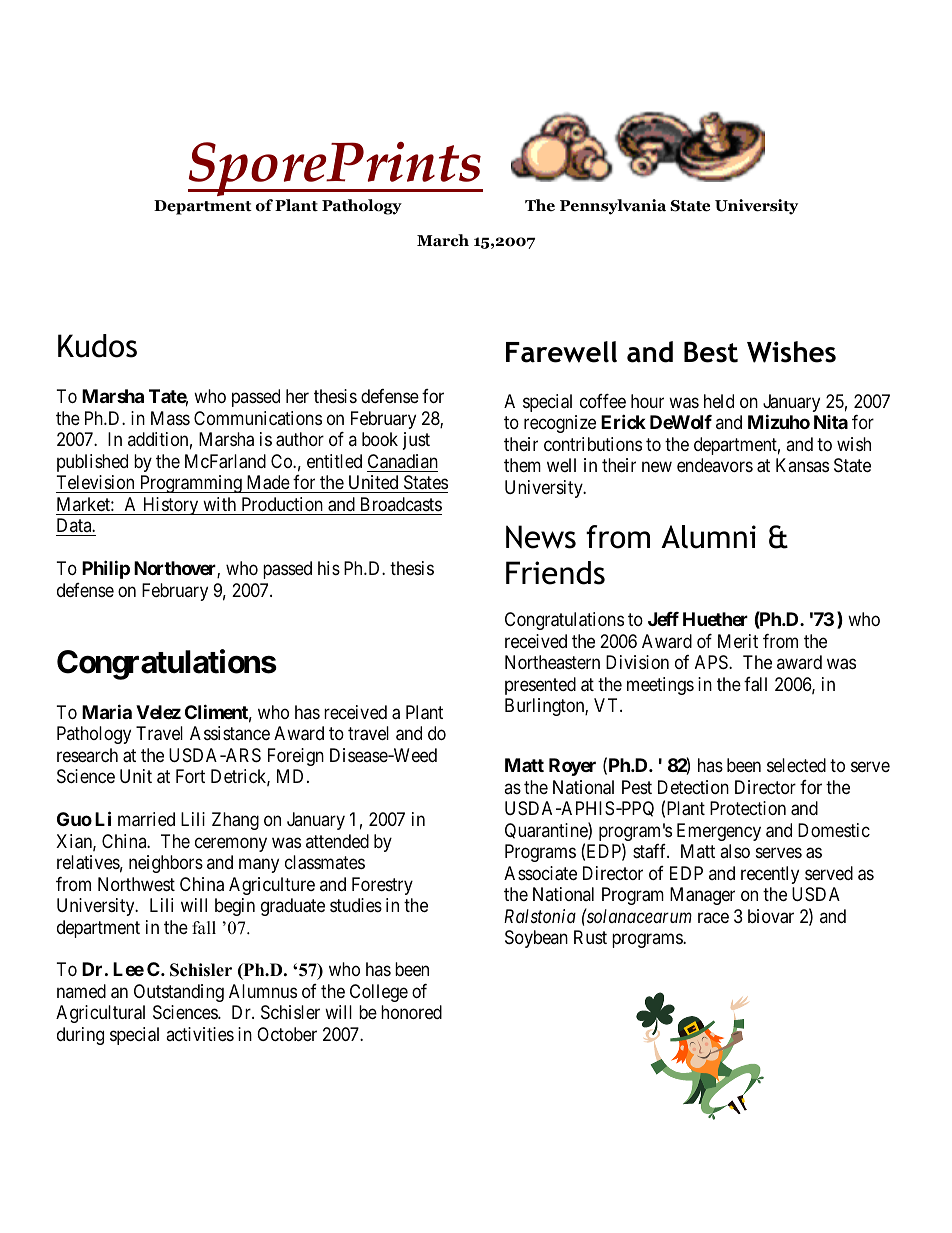 The height and width of the screenshot is (1233, 952). I want to click on honored, so click(411, 1012).
